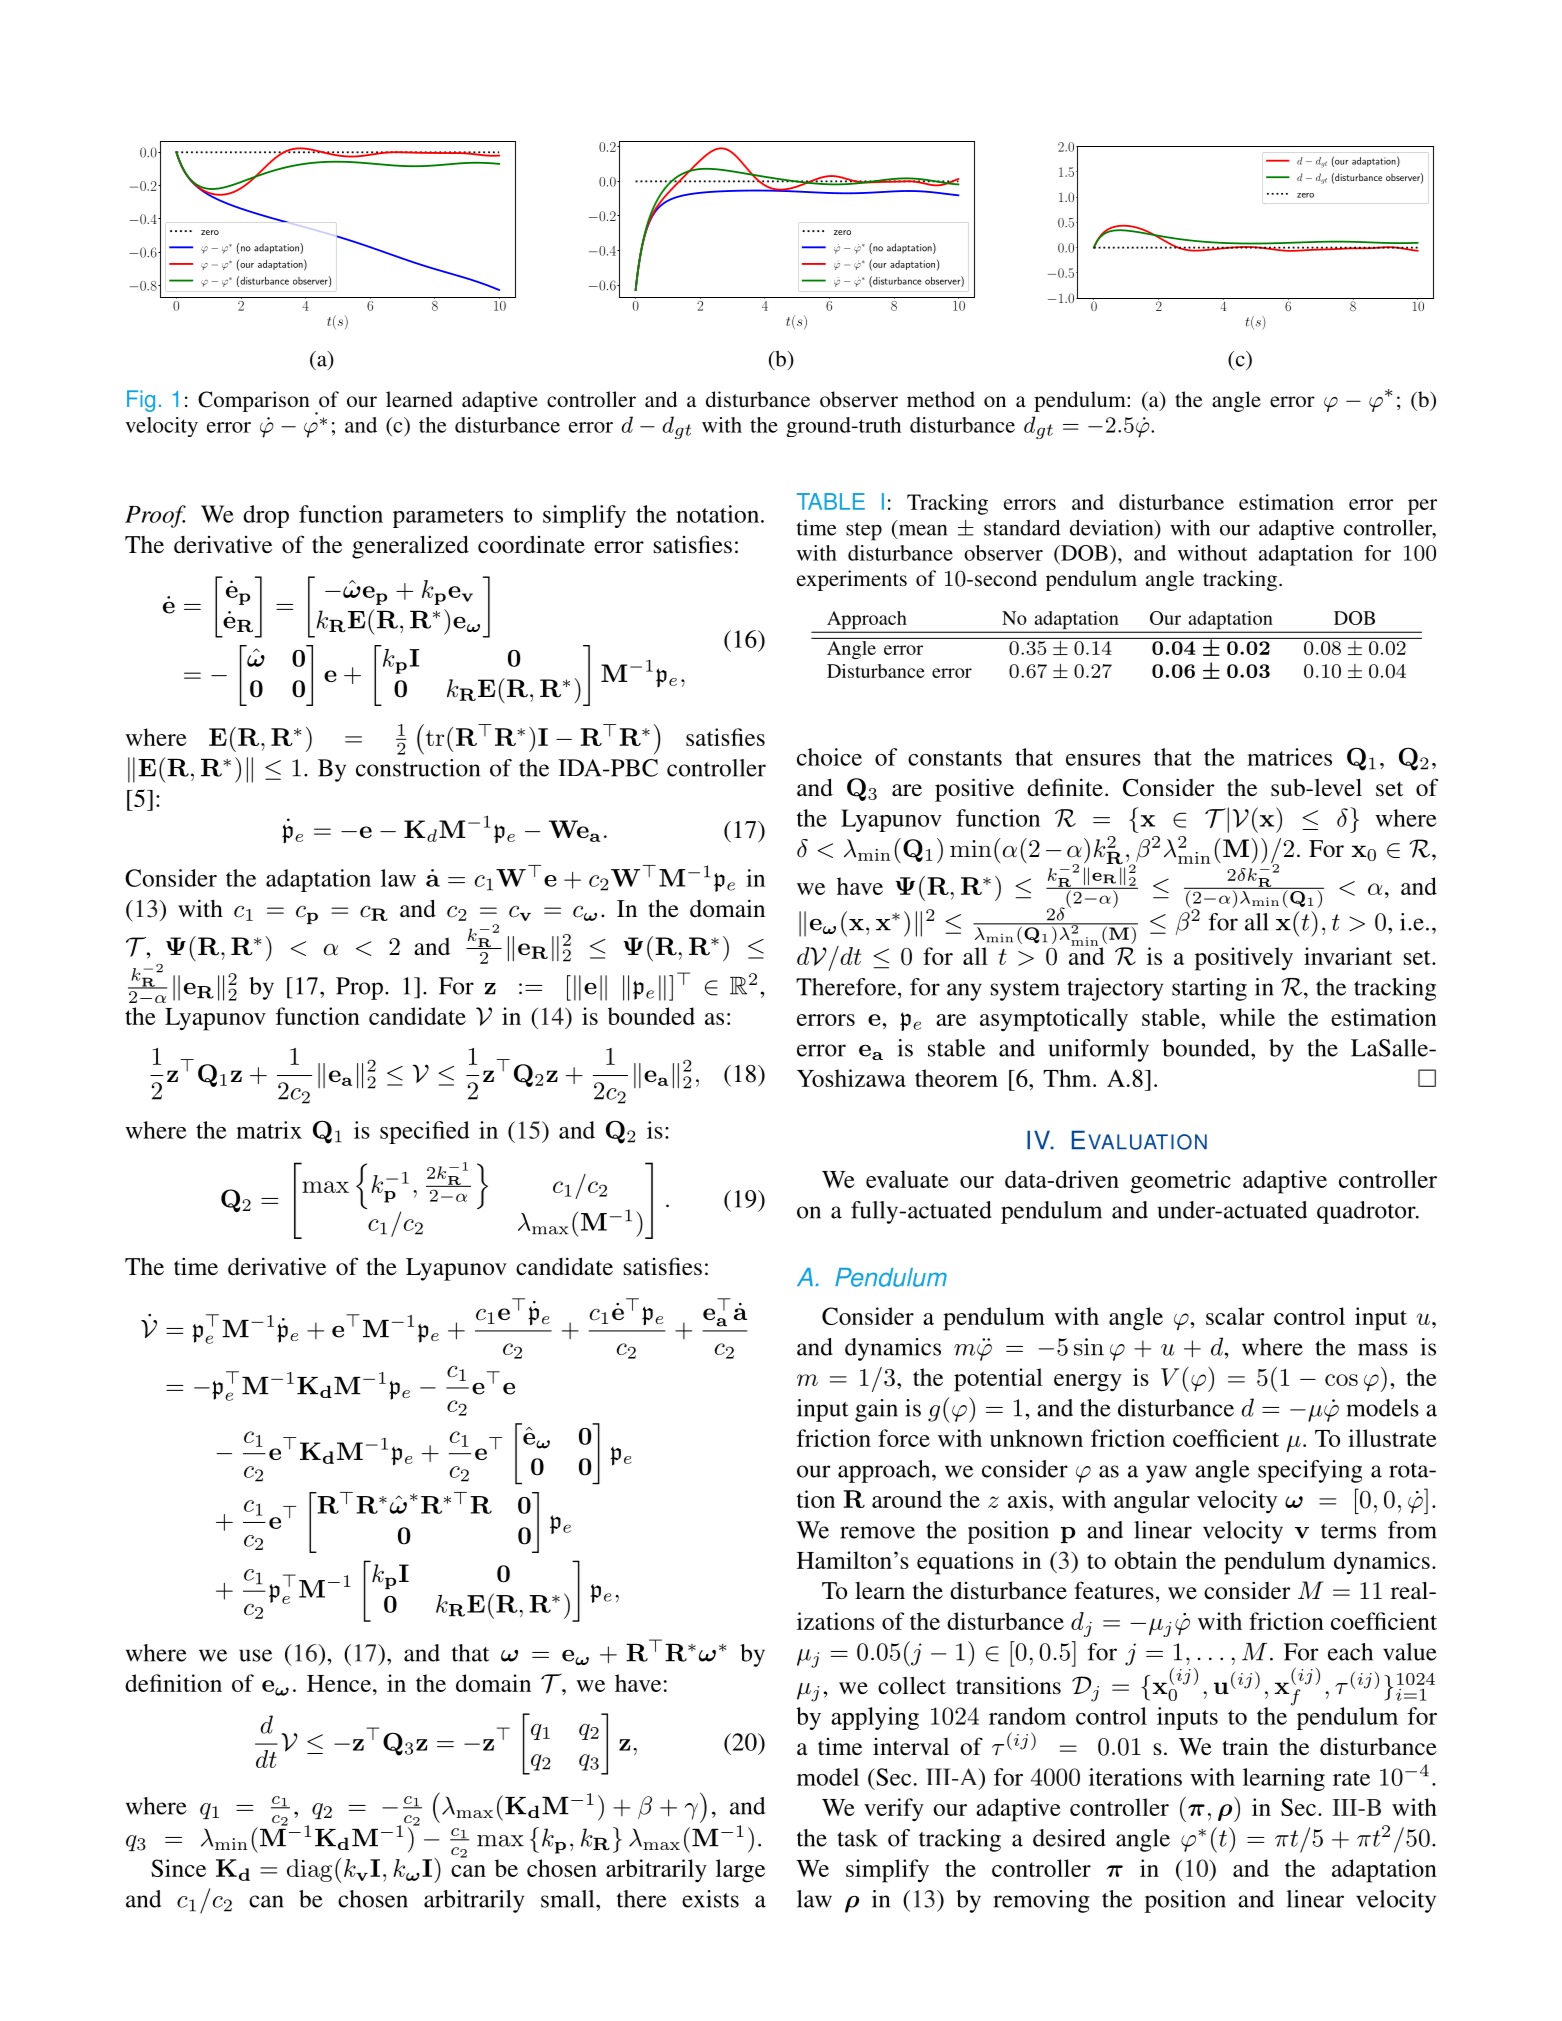 This screenshot has width=1562, height=2021. I want to click on step, so click(864, 531).
